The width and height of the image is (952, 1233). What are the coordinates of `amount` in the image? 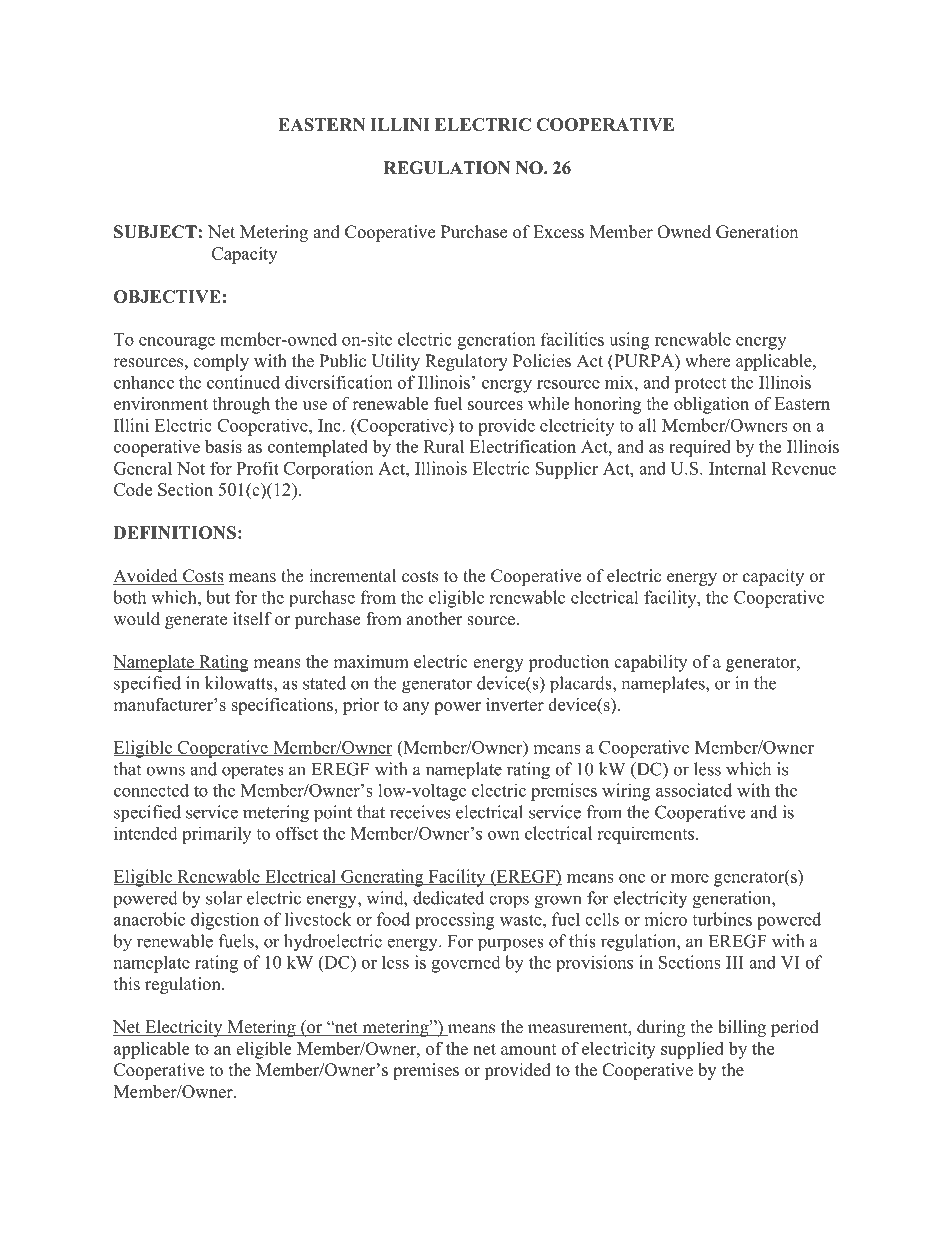 It's located at (529, 1049).
